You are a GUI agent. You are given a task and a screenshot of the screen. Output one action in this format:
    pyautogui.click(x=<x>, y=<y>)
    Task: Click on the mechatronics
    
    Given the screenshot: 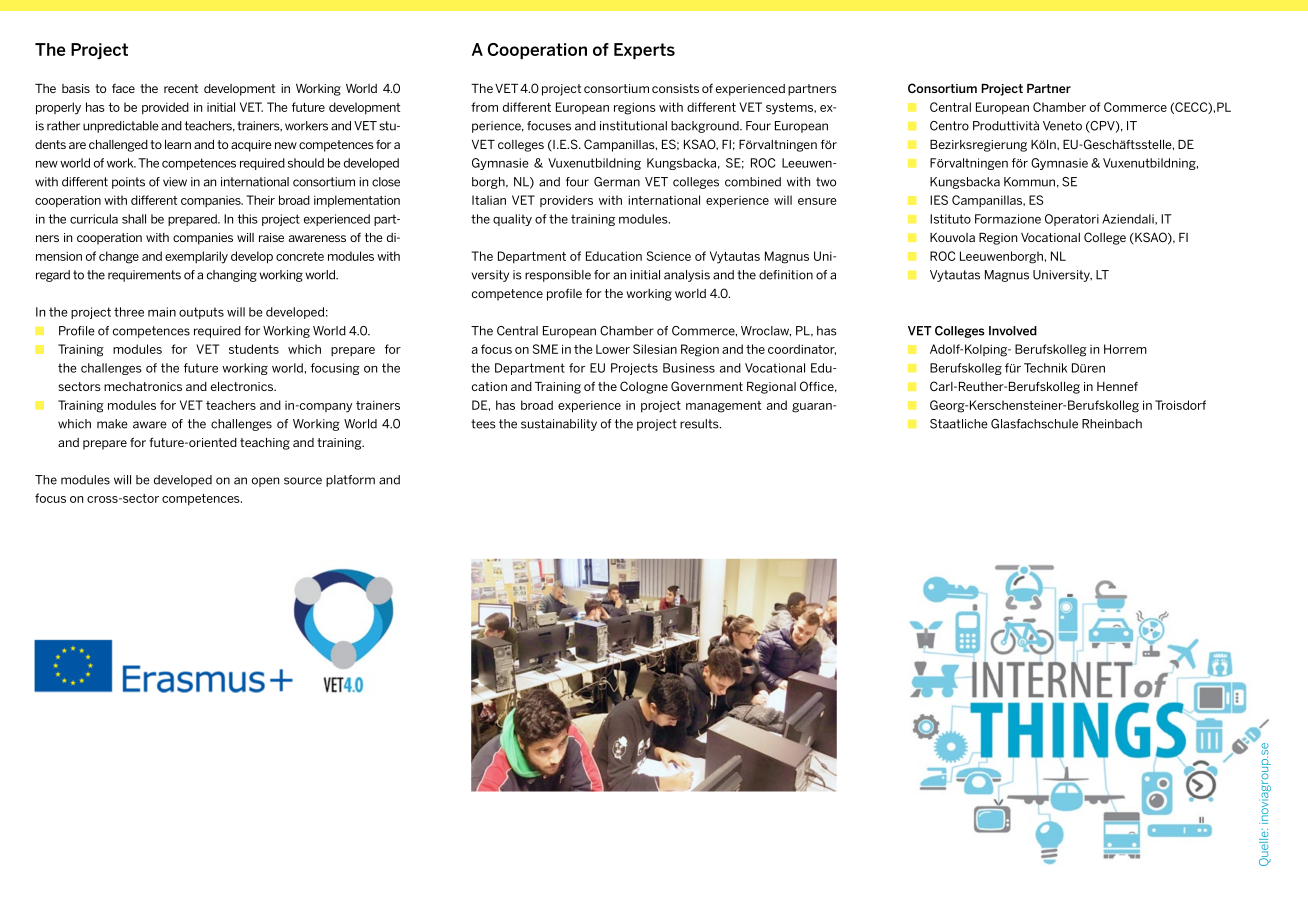 What is the action you would take?
    pyautogui.click(x=143, y=386)
